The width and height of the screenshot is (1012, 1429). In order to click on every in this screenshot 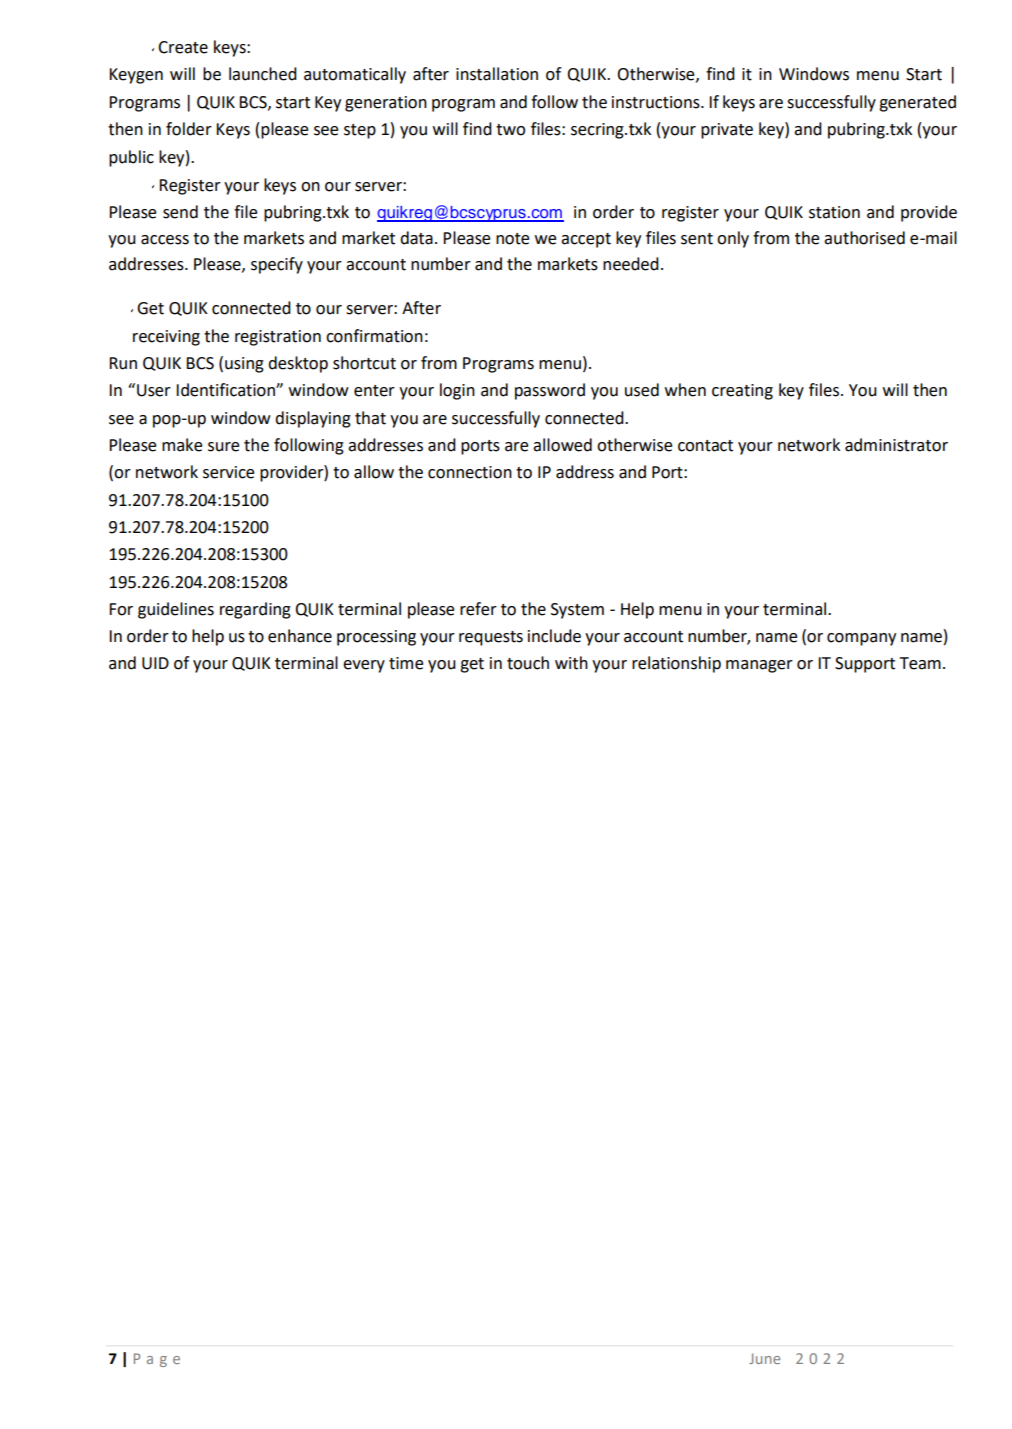, I will do `click(364, 666)`.
